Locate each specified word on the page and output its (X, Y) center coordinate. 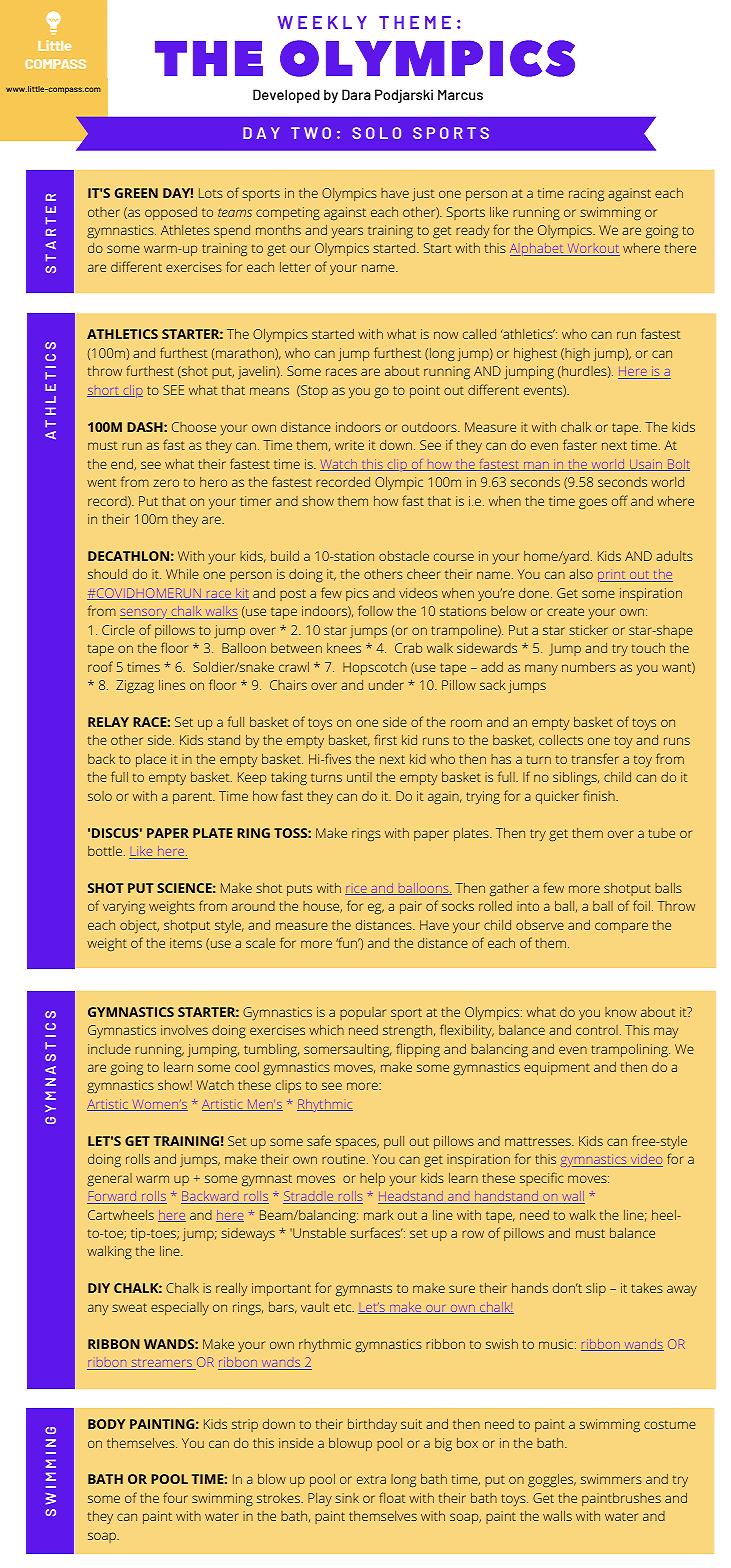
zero (166, 483)
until (359, 777)
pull (394, 1142)
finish (600, 795)
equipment (557, 1068)
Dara (356, 94)
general (109, 1179)
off (619, 500)
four (175, 1497)
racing (586, 194)
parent (194, 798)
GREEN (136, 193)
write (349, 445)
